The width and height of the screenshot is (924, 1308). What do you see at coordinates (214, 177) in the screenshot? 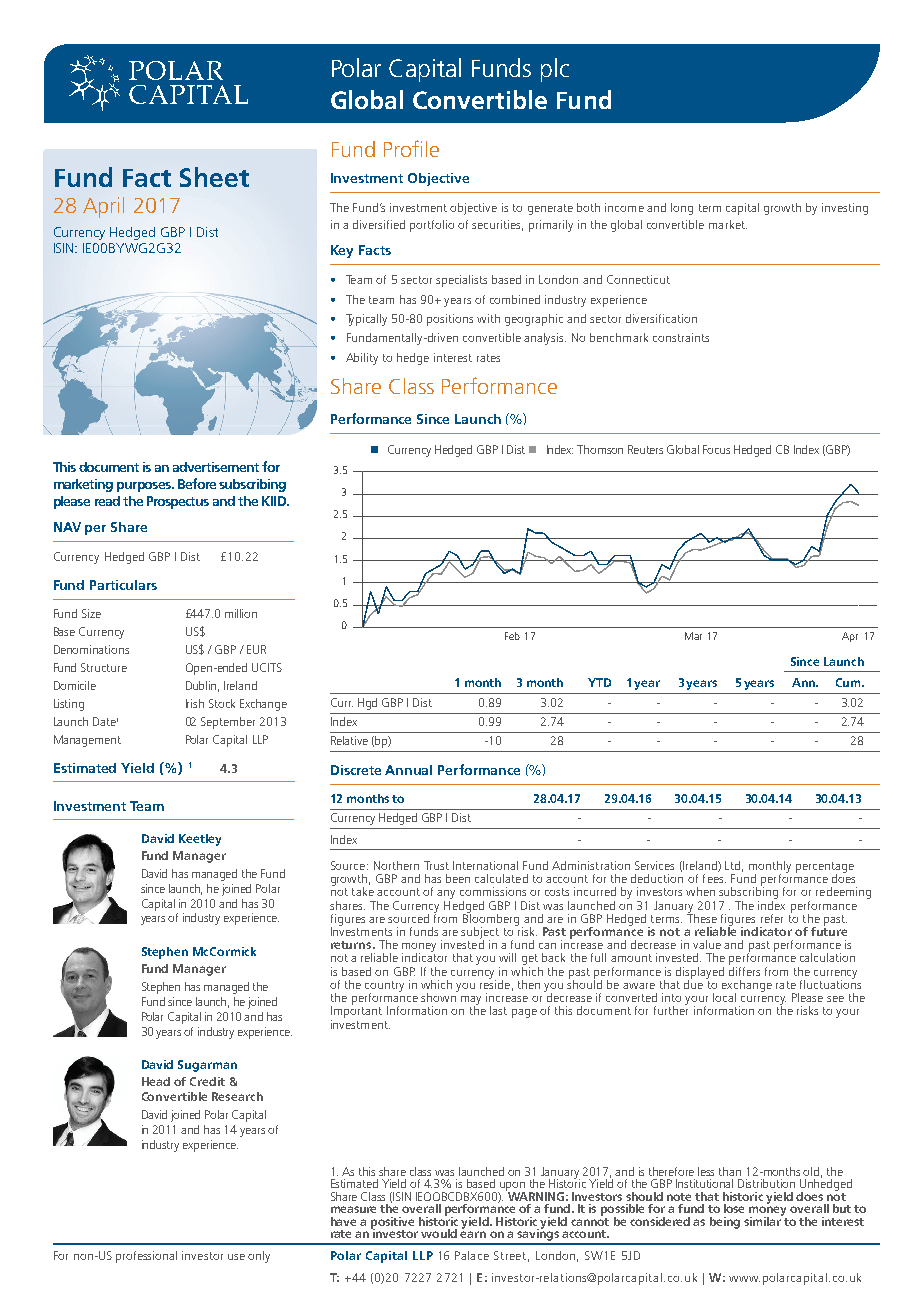
I see `Sheet` at bounding box center [214, 177].
